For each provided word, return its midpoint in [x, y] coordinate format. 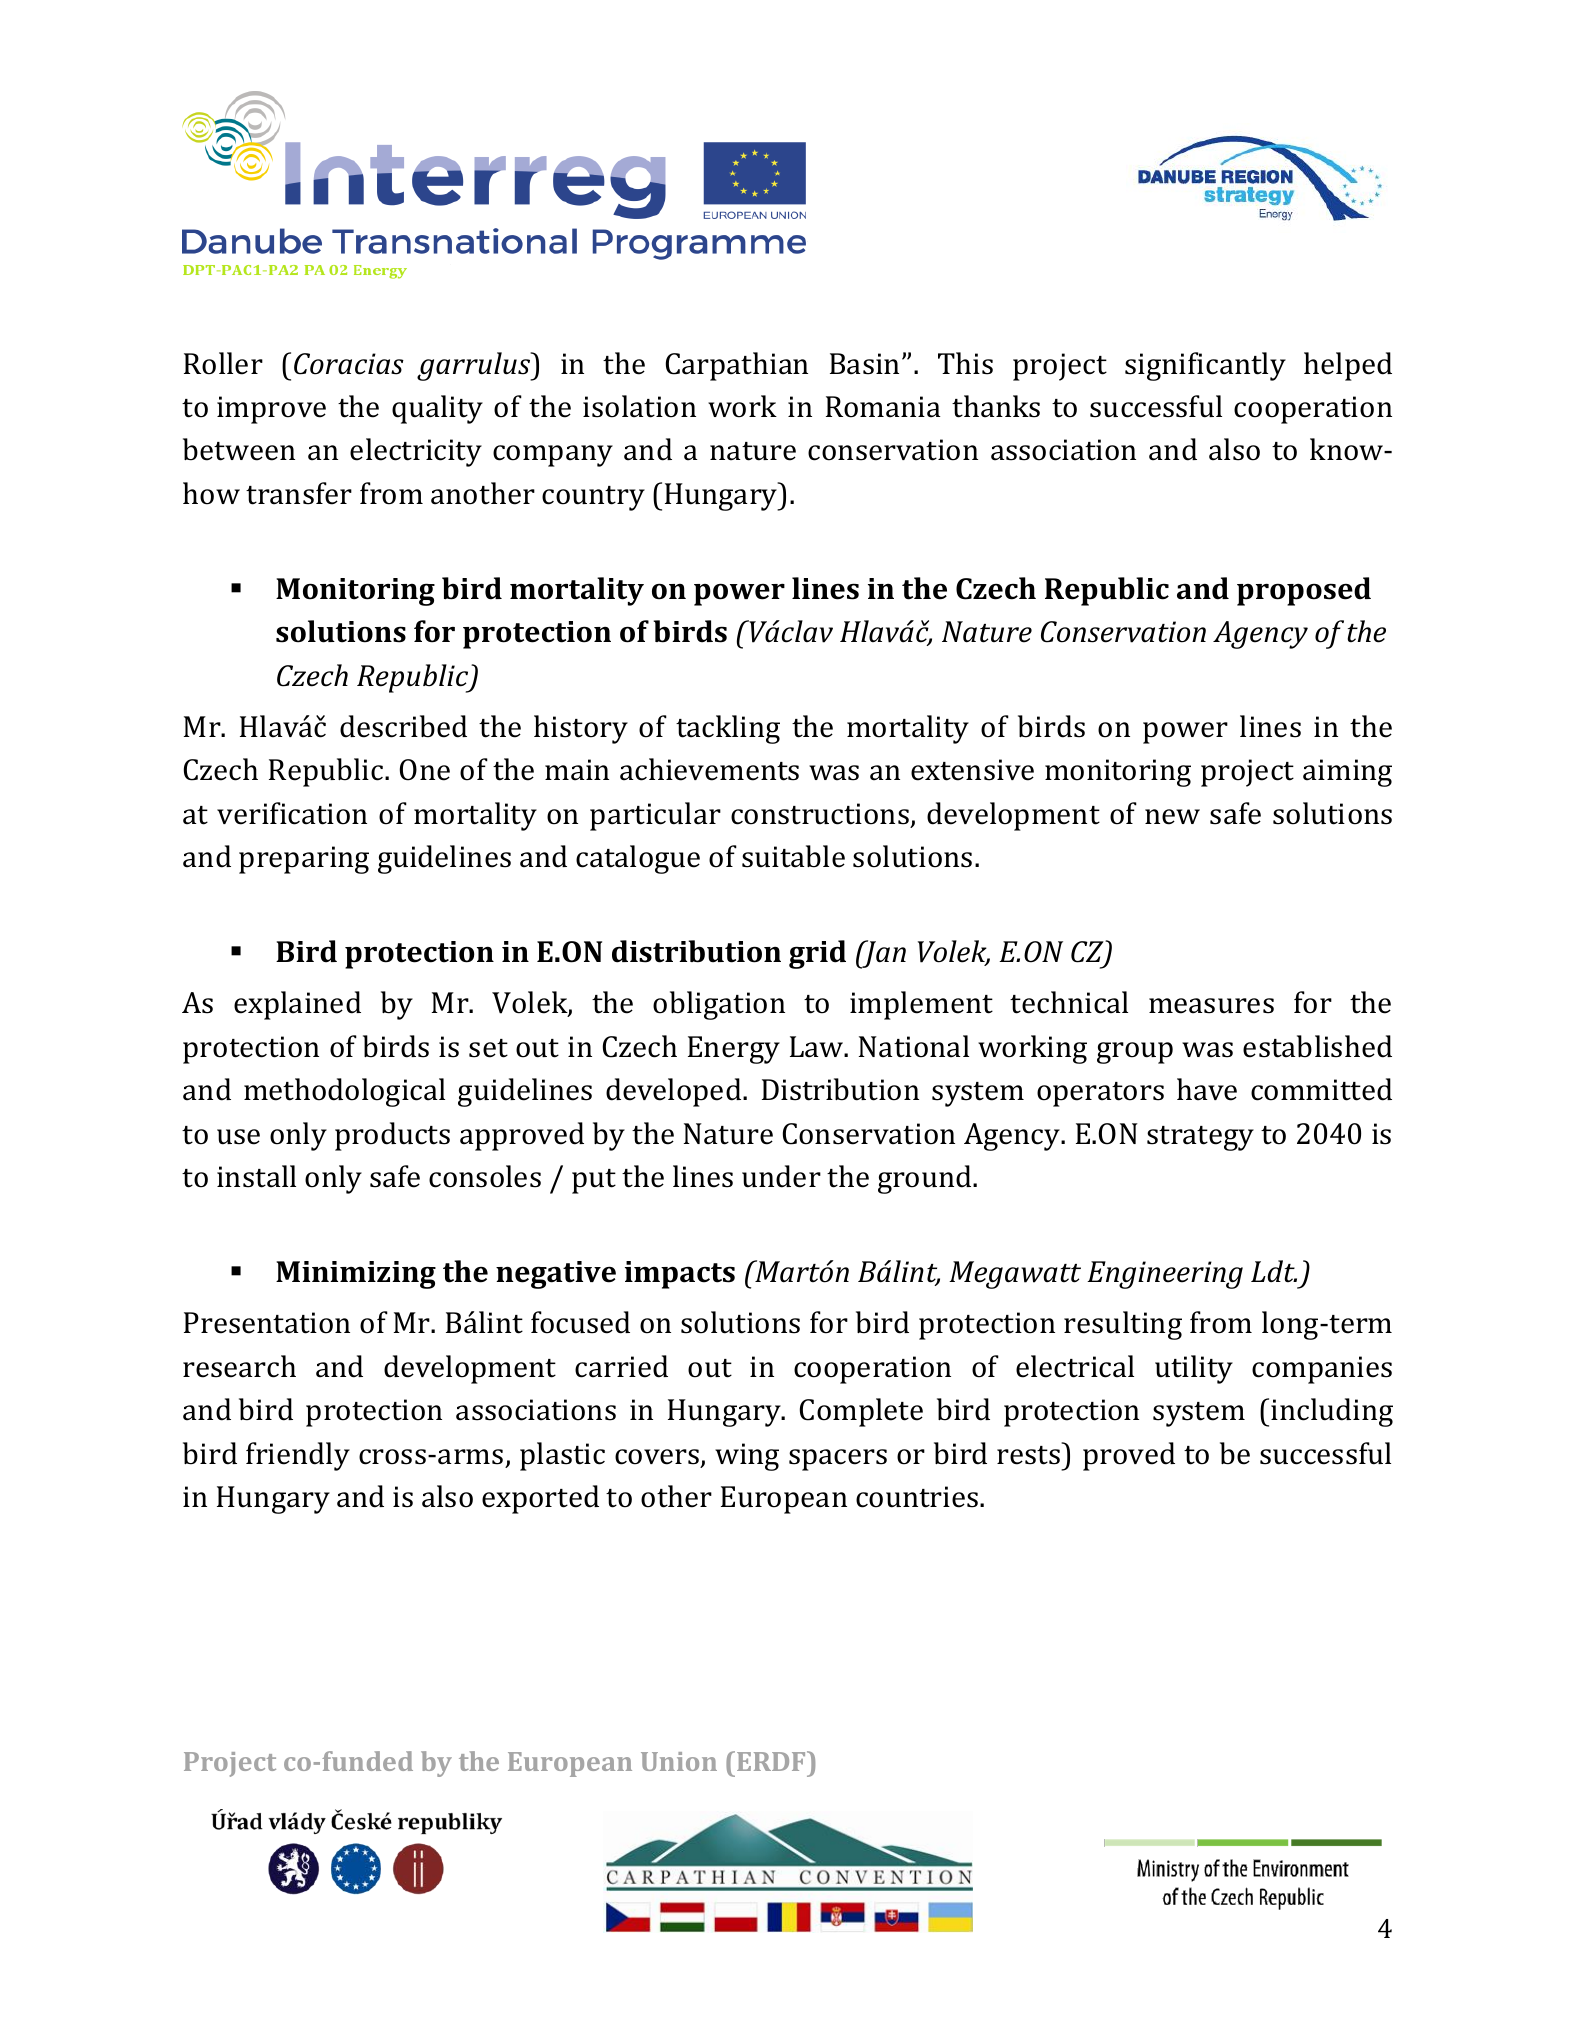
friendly [298, 1456]
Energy [734, 1050]
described [403, 726]
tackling [728, 729]
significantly [1205, 366]
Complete [861, 1412]
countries [918, 1497]
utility [1194, 1369]
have [1207, 1089]
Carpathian [737, 366]
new [1172, 817]
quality [437, 409]
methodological [344, 1092]
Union [679, 1761]
